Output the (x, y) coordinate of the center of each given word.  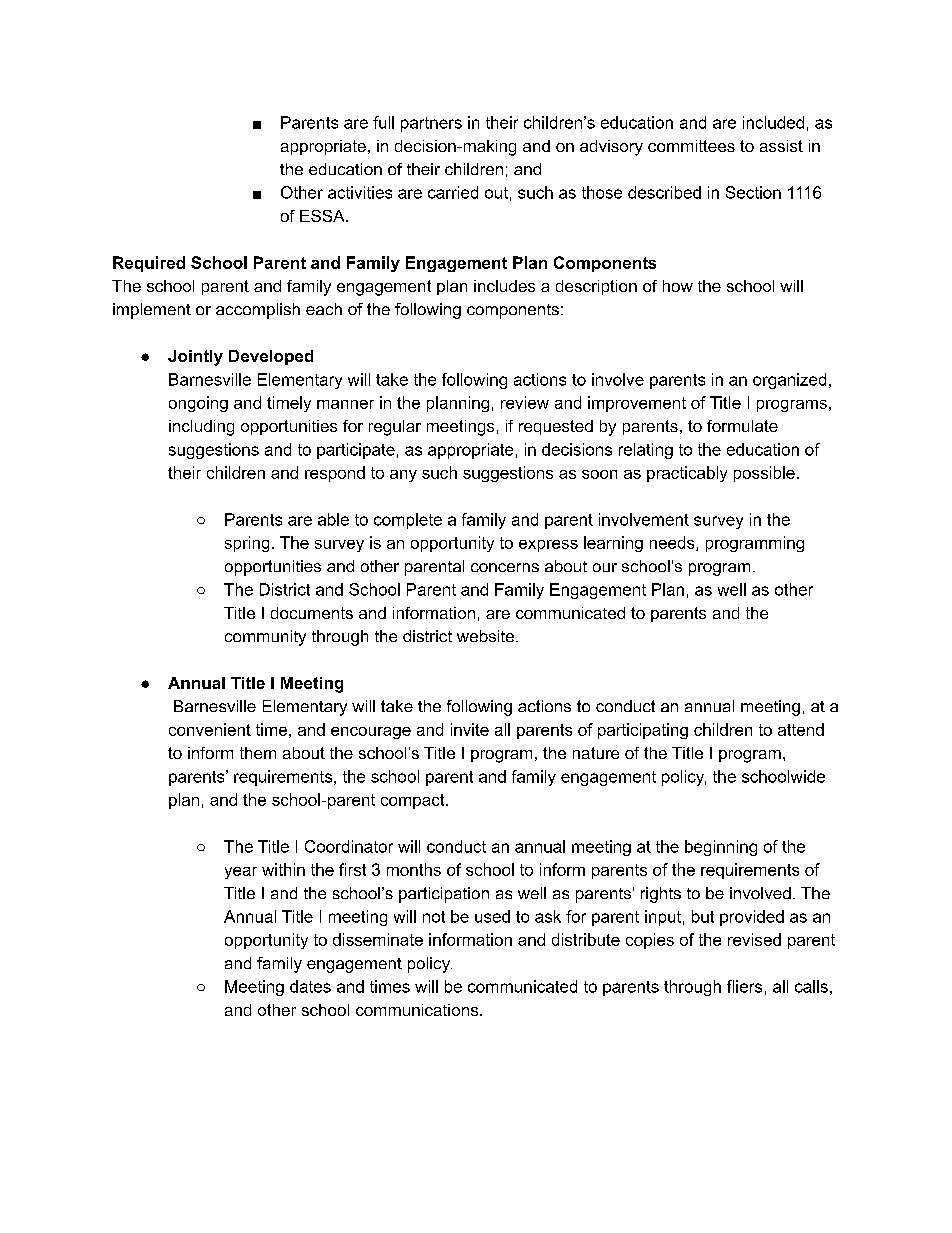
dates (310, 986)
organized (789, 381)
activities (360, 192)
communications (418, 1010)
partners (431, 124)
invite (470, 729)
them (258, 753)
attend (801, 729)
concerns (505, 567)
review (525, 402)
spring (247, 544)
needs (673, 543)
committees (691, 146)
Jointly (195, 358)
